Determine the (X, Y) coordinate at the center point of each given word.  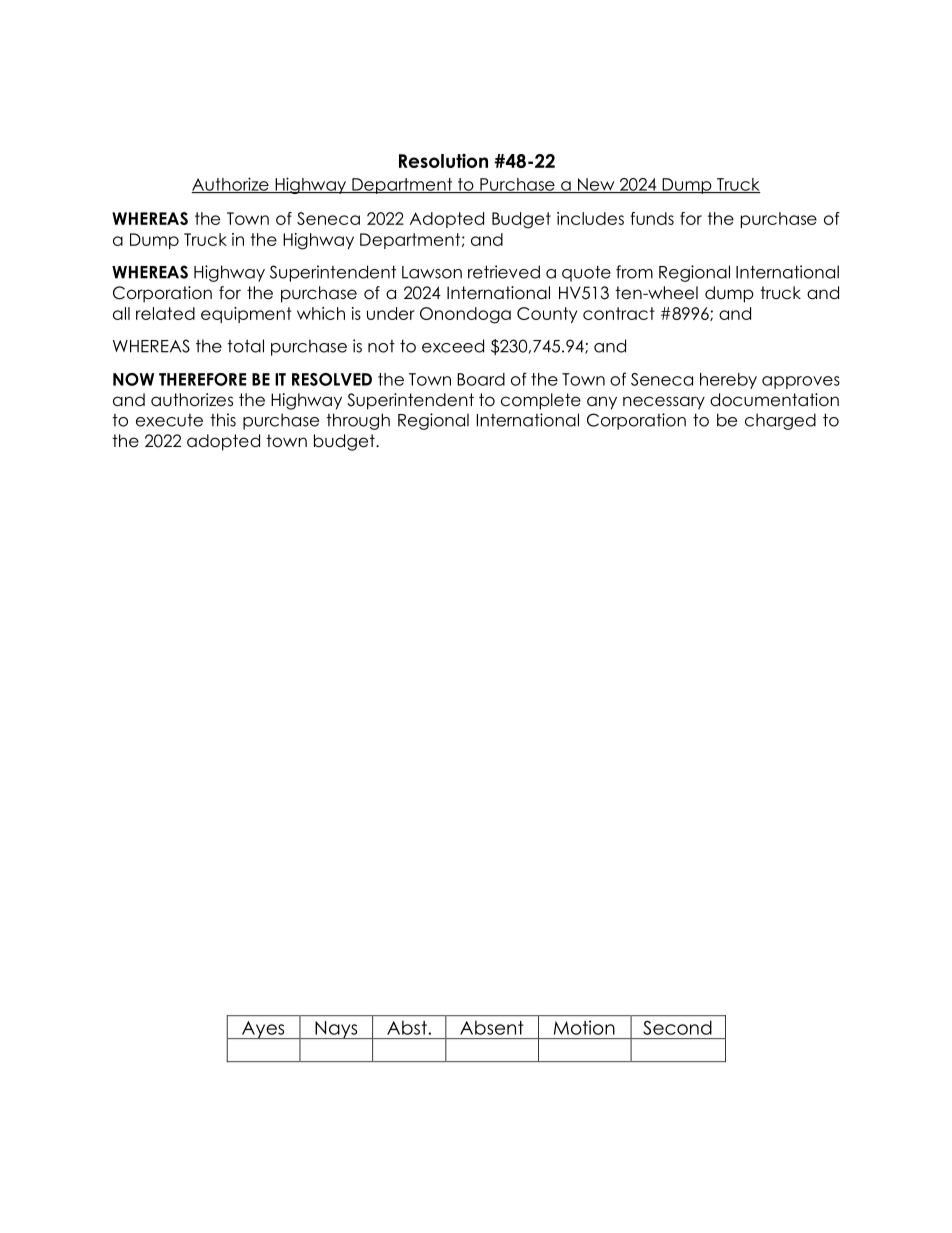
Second (677, 1028)
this (223, 420)
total (245, 346)
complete (541, 401)
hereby (728, 381)
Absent (491, 1028)
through (358, 421)
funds (652, 218)
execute (169, 420)
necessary (664, 403)
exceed (453, 346)
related (165, 313)
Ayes (263, 1030)
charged (780, 421)
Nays (336, 1030)
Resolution (443, 161)
